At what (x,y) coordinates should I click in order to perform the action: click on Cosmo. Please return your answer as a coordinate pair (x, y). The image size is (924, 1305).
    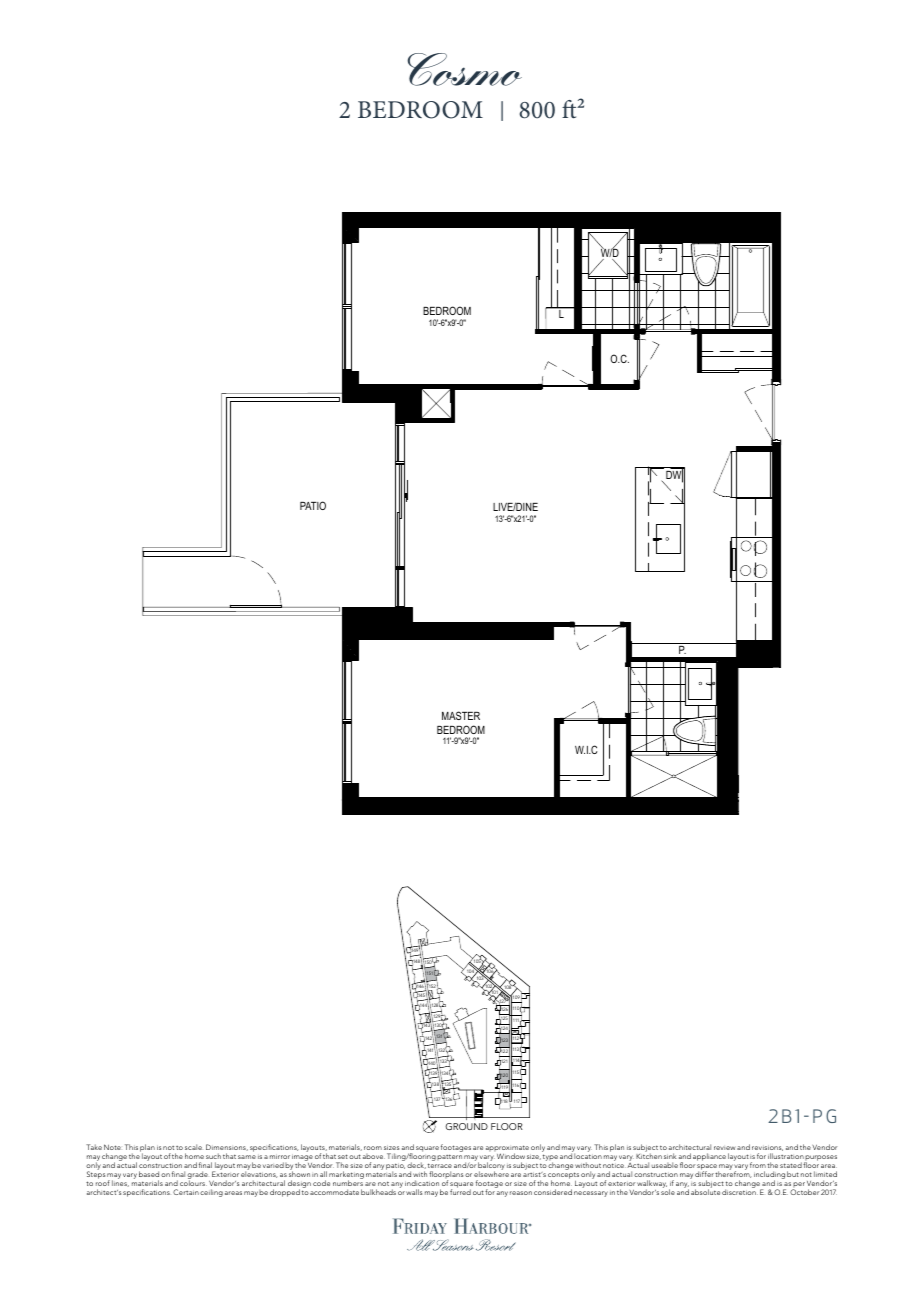
    Looking at the image, I should click on (464, 69).
